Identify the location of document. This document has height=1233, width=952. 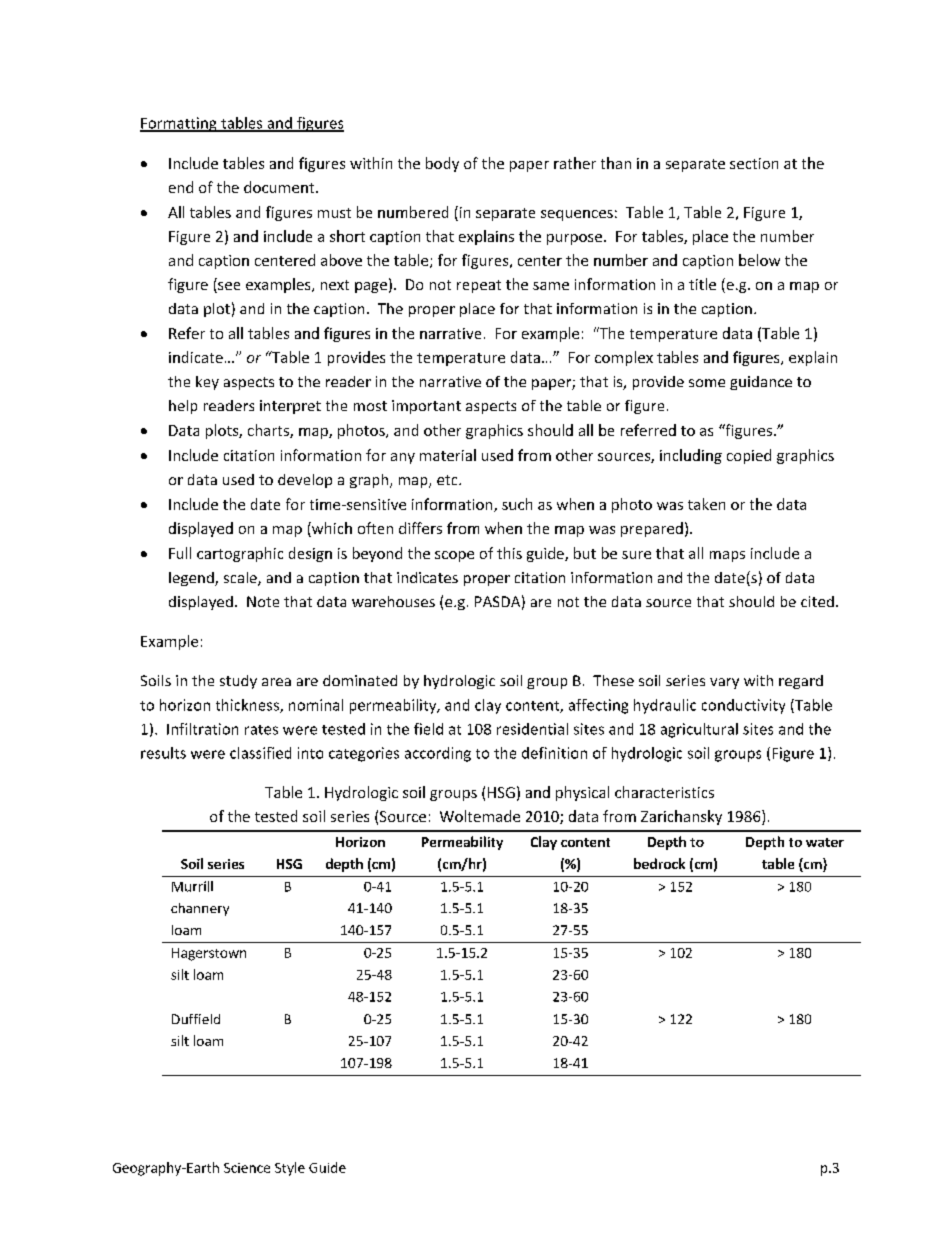
(280, 187).
